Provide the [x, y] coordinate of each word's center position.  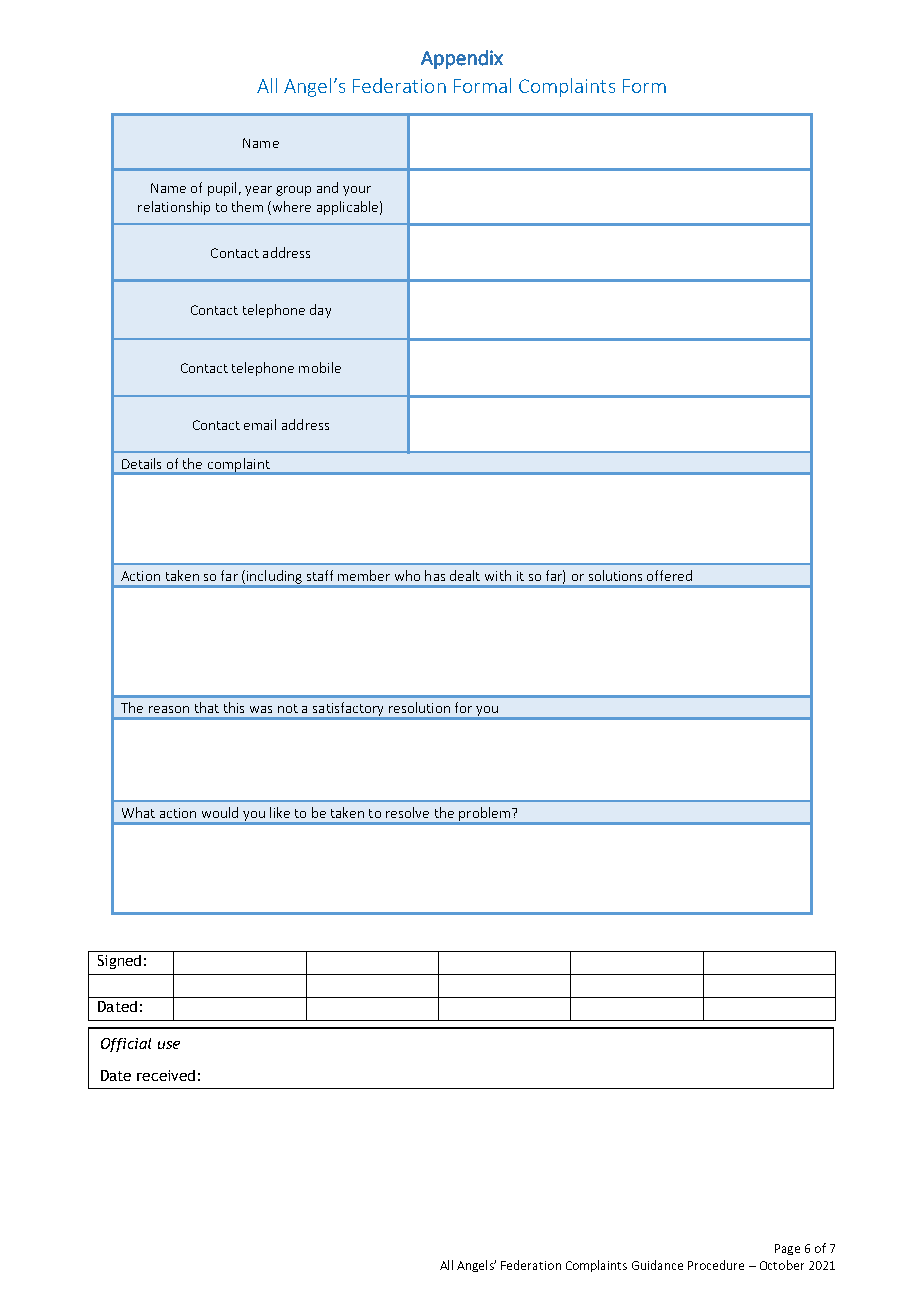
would [220, 812]
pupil [222, 189]
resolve [407, 812]
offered [669, 575]
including [274, 577]
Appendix [462, 59]
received [166, 1075]
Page [787, 1249]
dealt [465, 575]
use [169, 1045]
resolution [419, 707]
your [357, 191]
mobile [320, 367]
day [320, 311]
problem [484, 814]
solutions [615, 575]
